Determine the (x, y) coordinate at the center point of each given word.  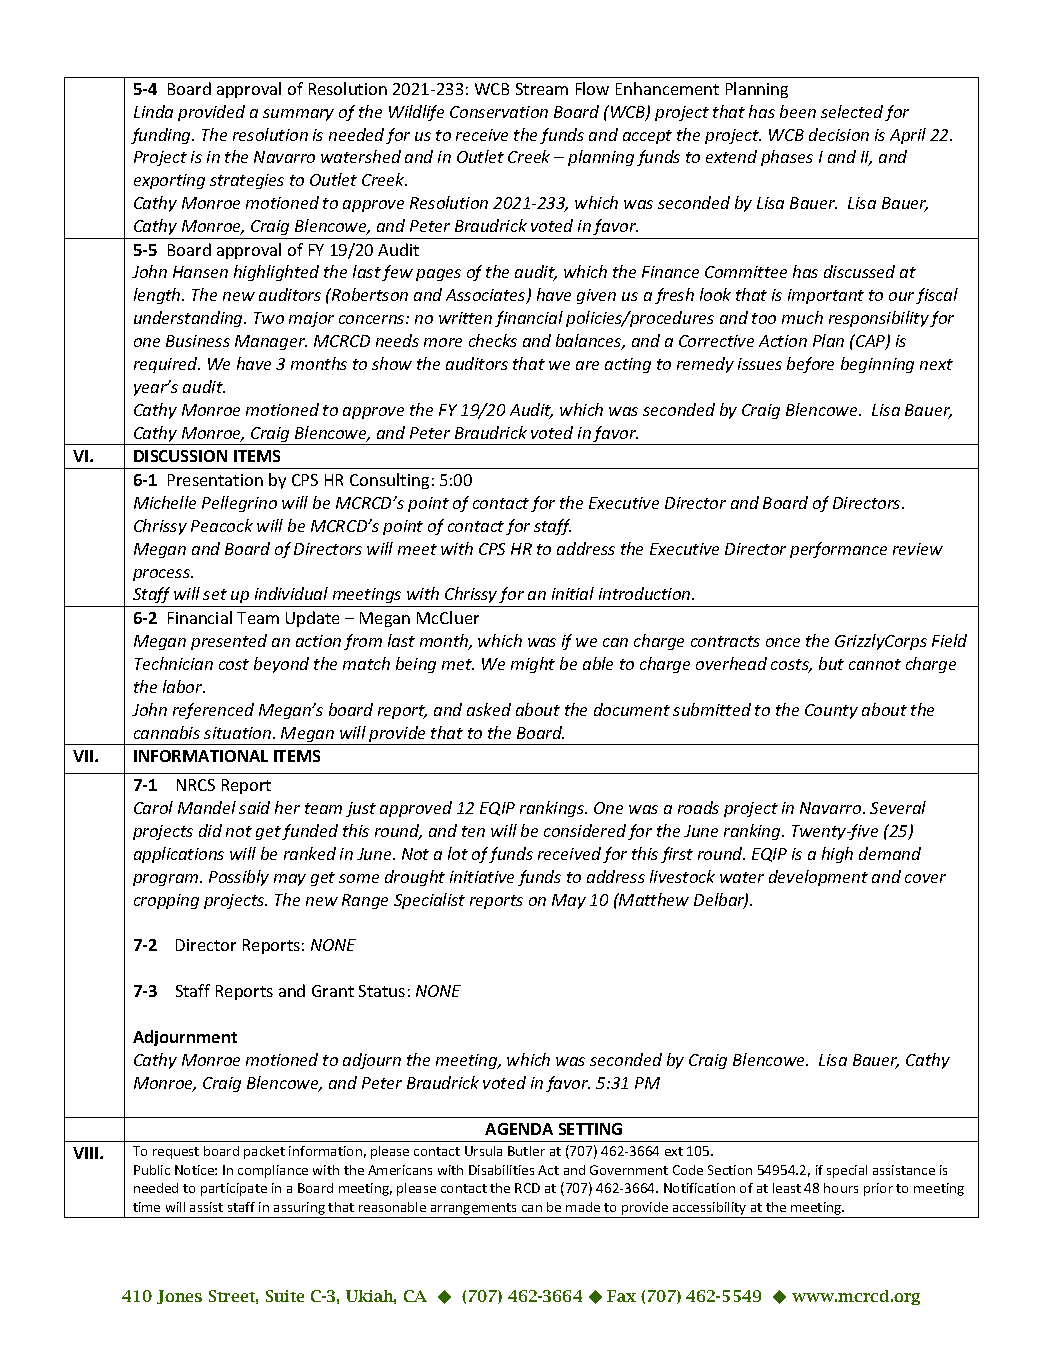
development (818, 878)
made (583, 1207)
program (167, 880)
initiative (482, 877)
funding (162, 136)
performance (838, 550)
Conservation (499, 112)
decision (839, 134)
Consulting (389, 481)
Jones (179, 1297)
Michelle (165, 502)
